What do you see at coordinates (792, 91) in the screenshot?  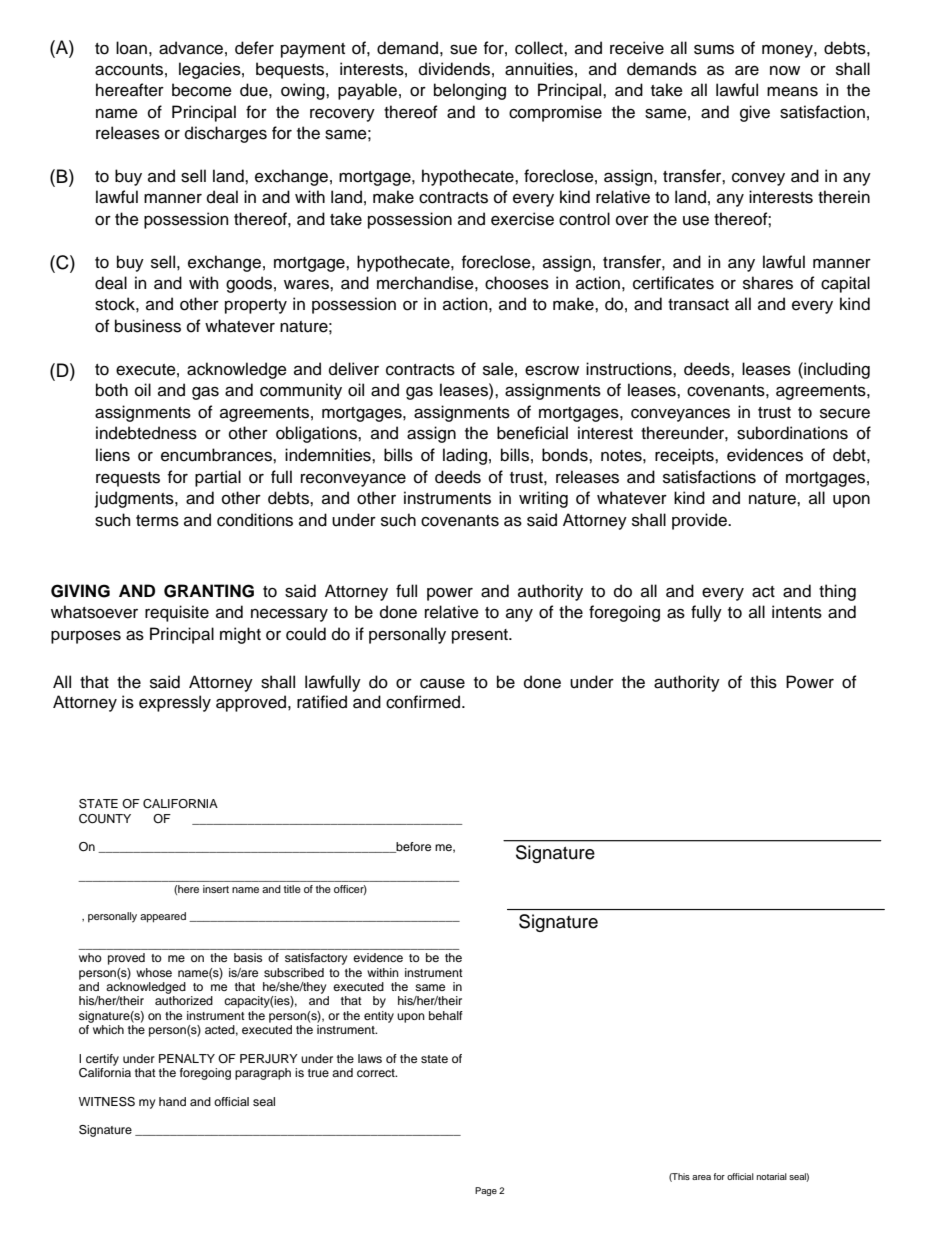 I see `means` at bounding box center [792, 91].
